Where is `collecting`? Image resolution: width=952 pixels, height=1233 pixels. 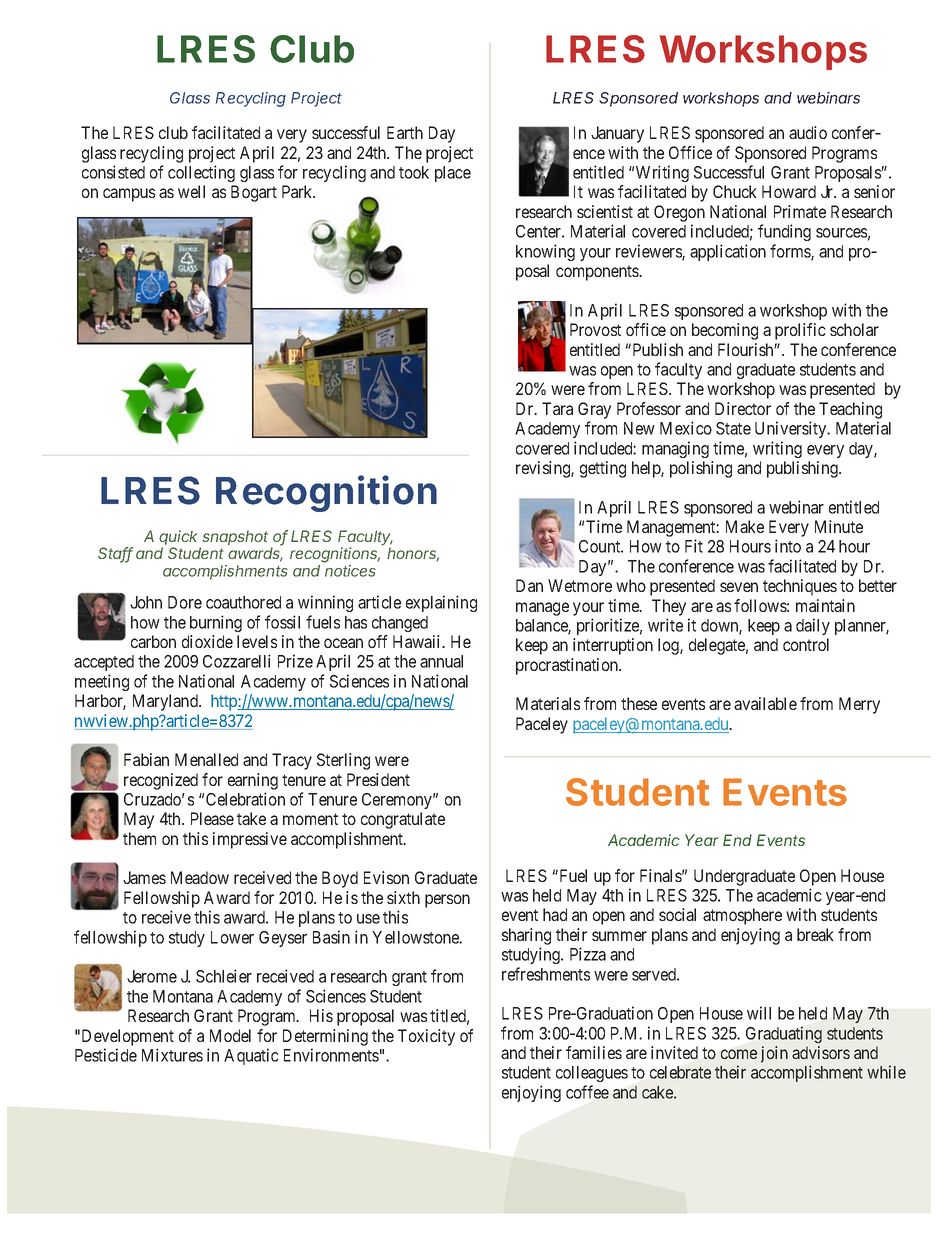
collecting is located at coordinates (201, 173).
